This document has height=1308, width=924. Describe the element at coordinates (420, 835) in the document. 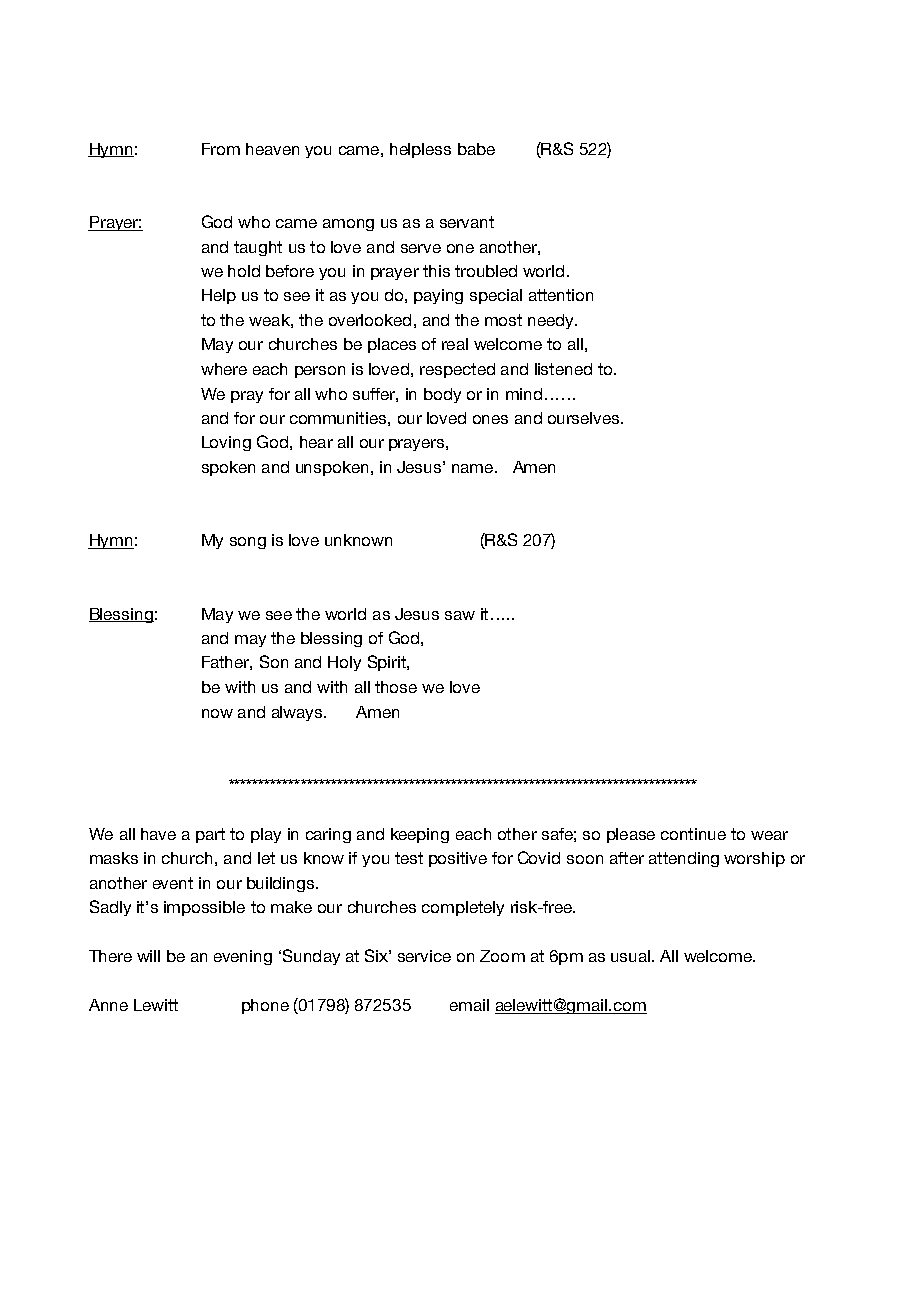

I see `keeping` at that location.
